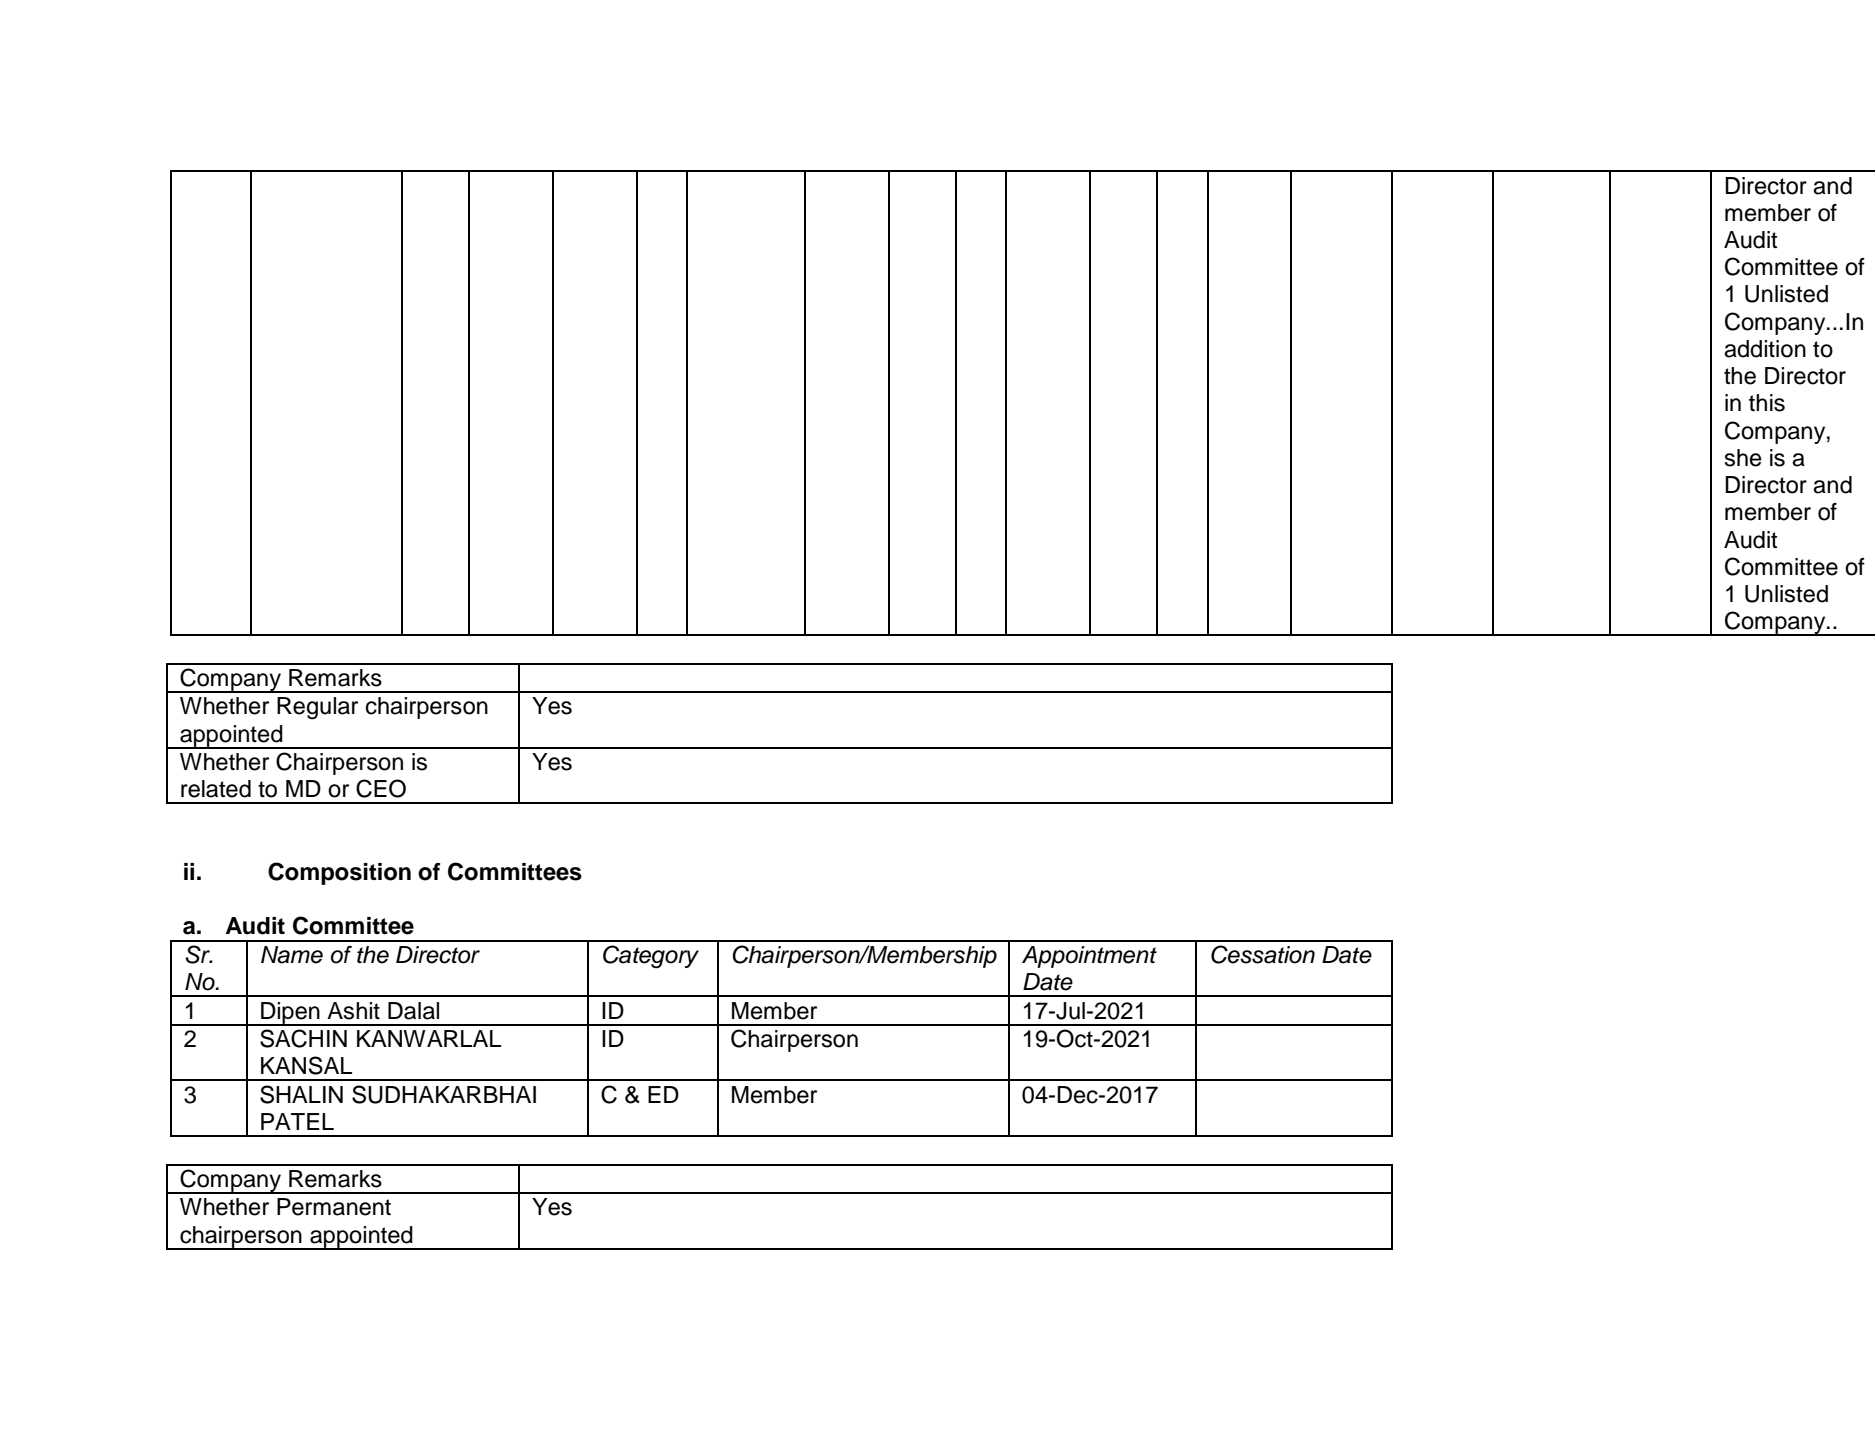  I want to click on CEO, so click(381, 788).
